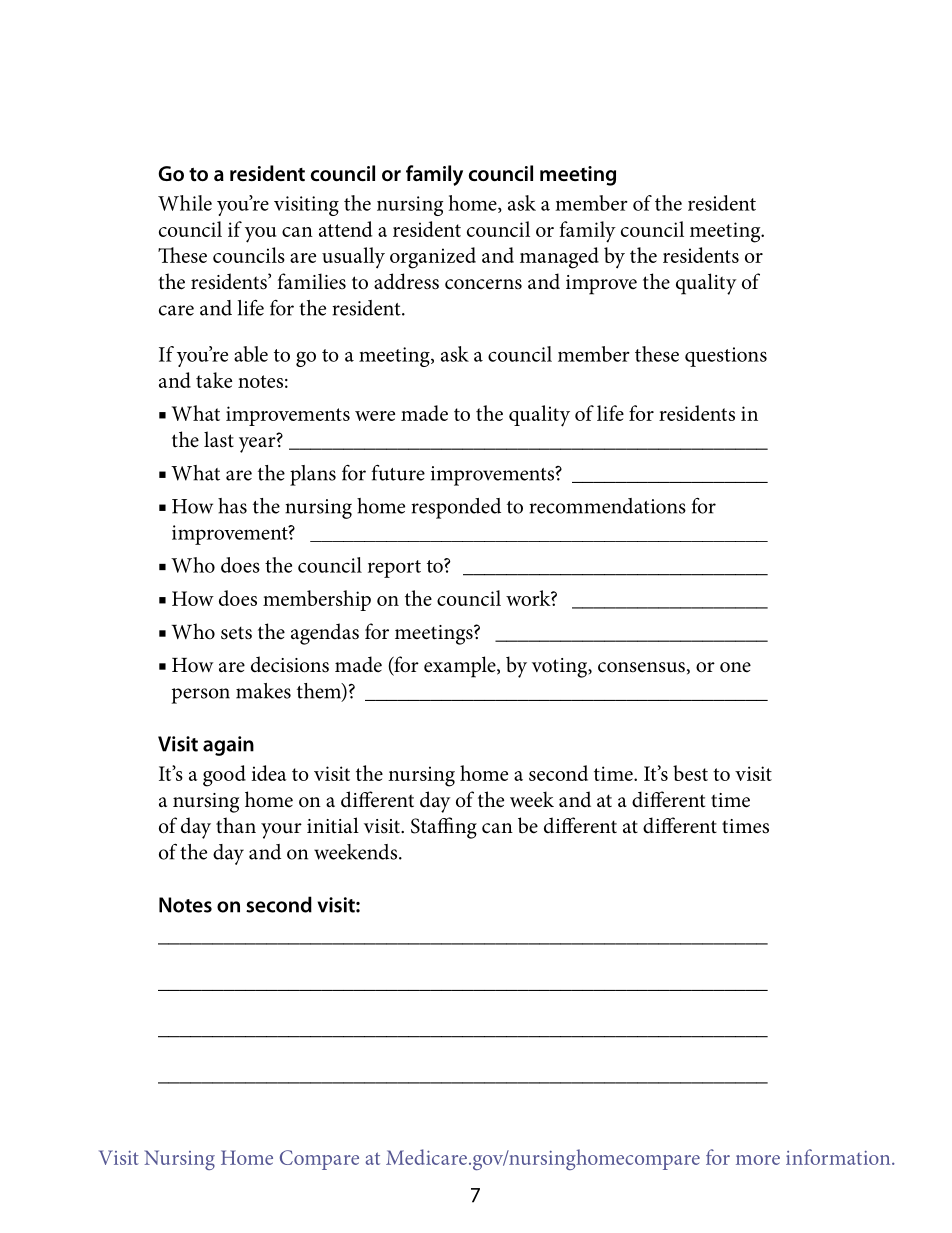  What do you see at coordinates (561, 668) in the document?
I see `voting` at bounding box center [561, 668].
